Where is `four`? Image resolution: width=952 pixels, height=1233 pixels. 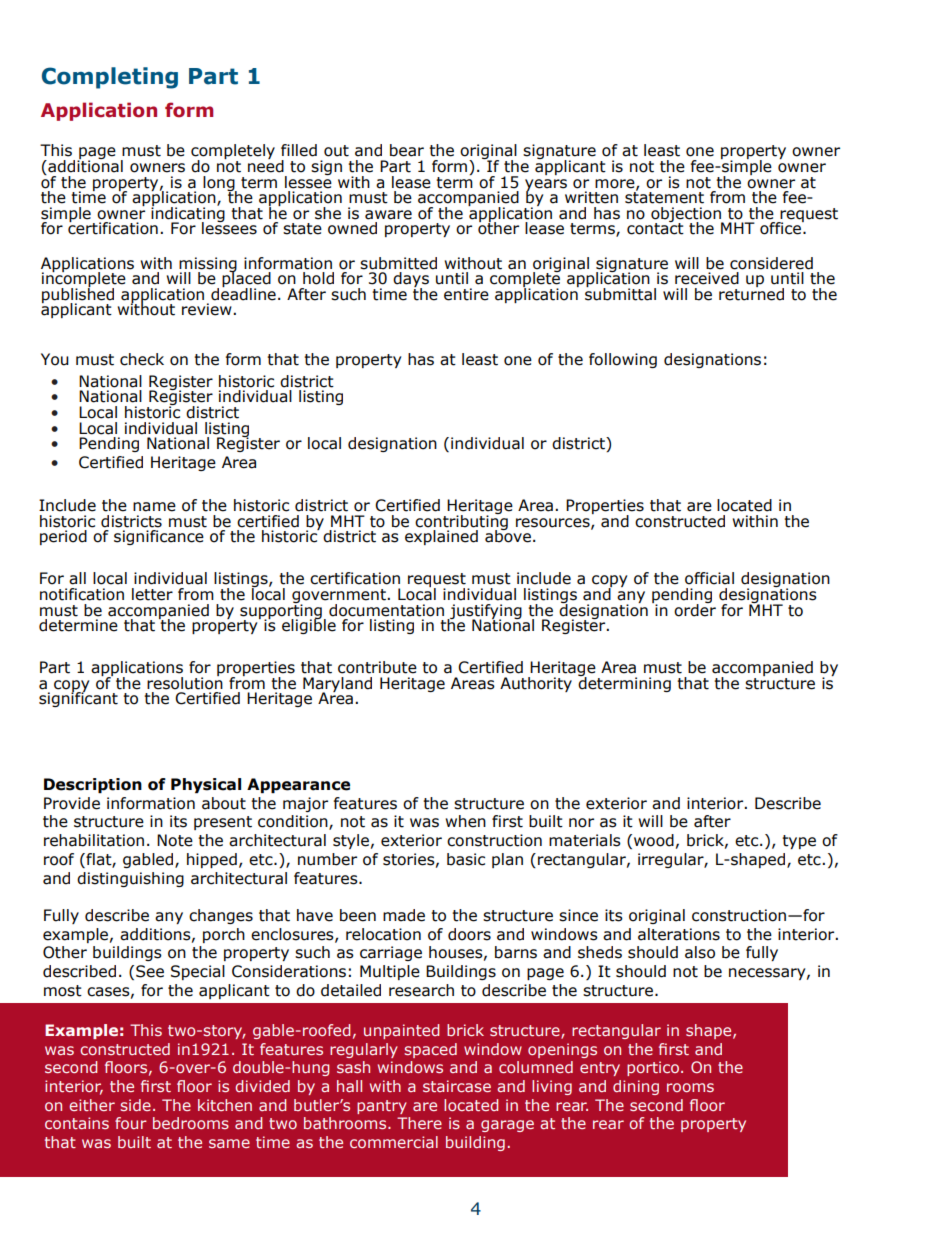
four is located at coordinates (131, 1123).
